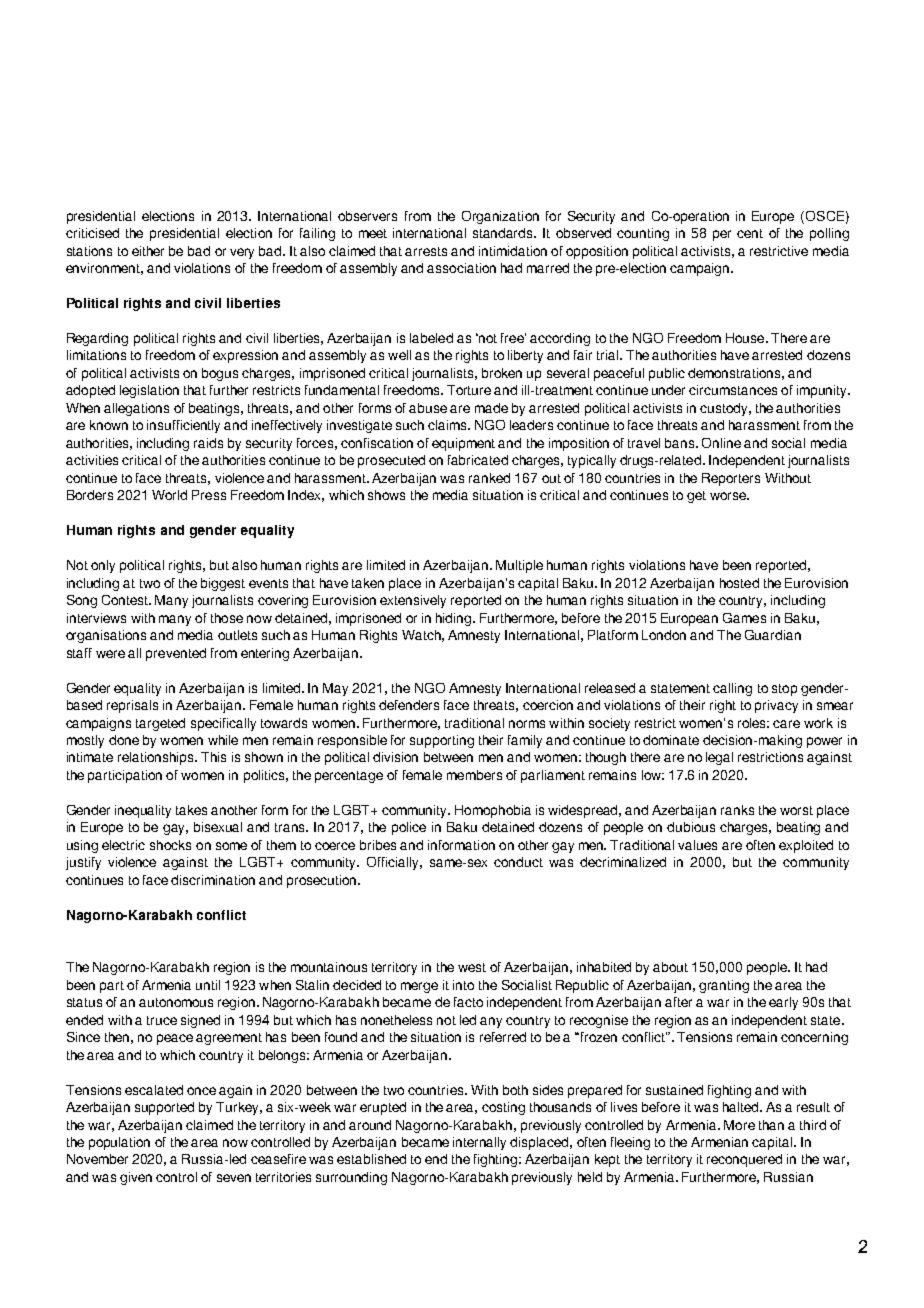 This screenshot has width=924, height=1308. Describe the element at coordinates (119, 1143) in the screenshot. I see `population` at that location.
